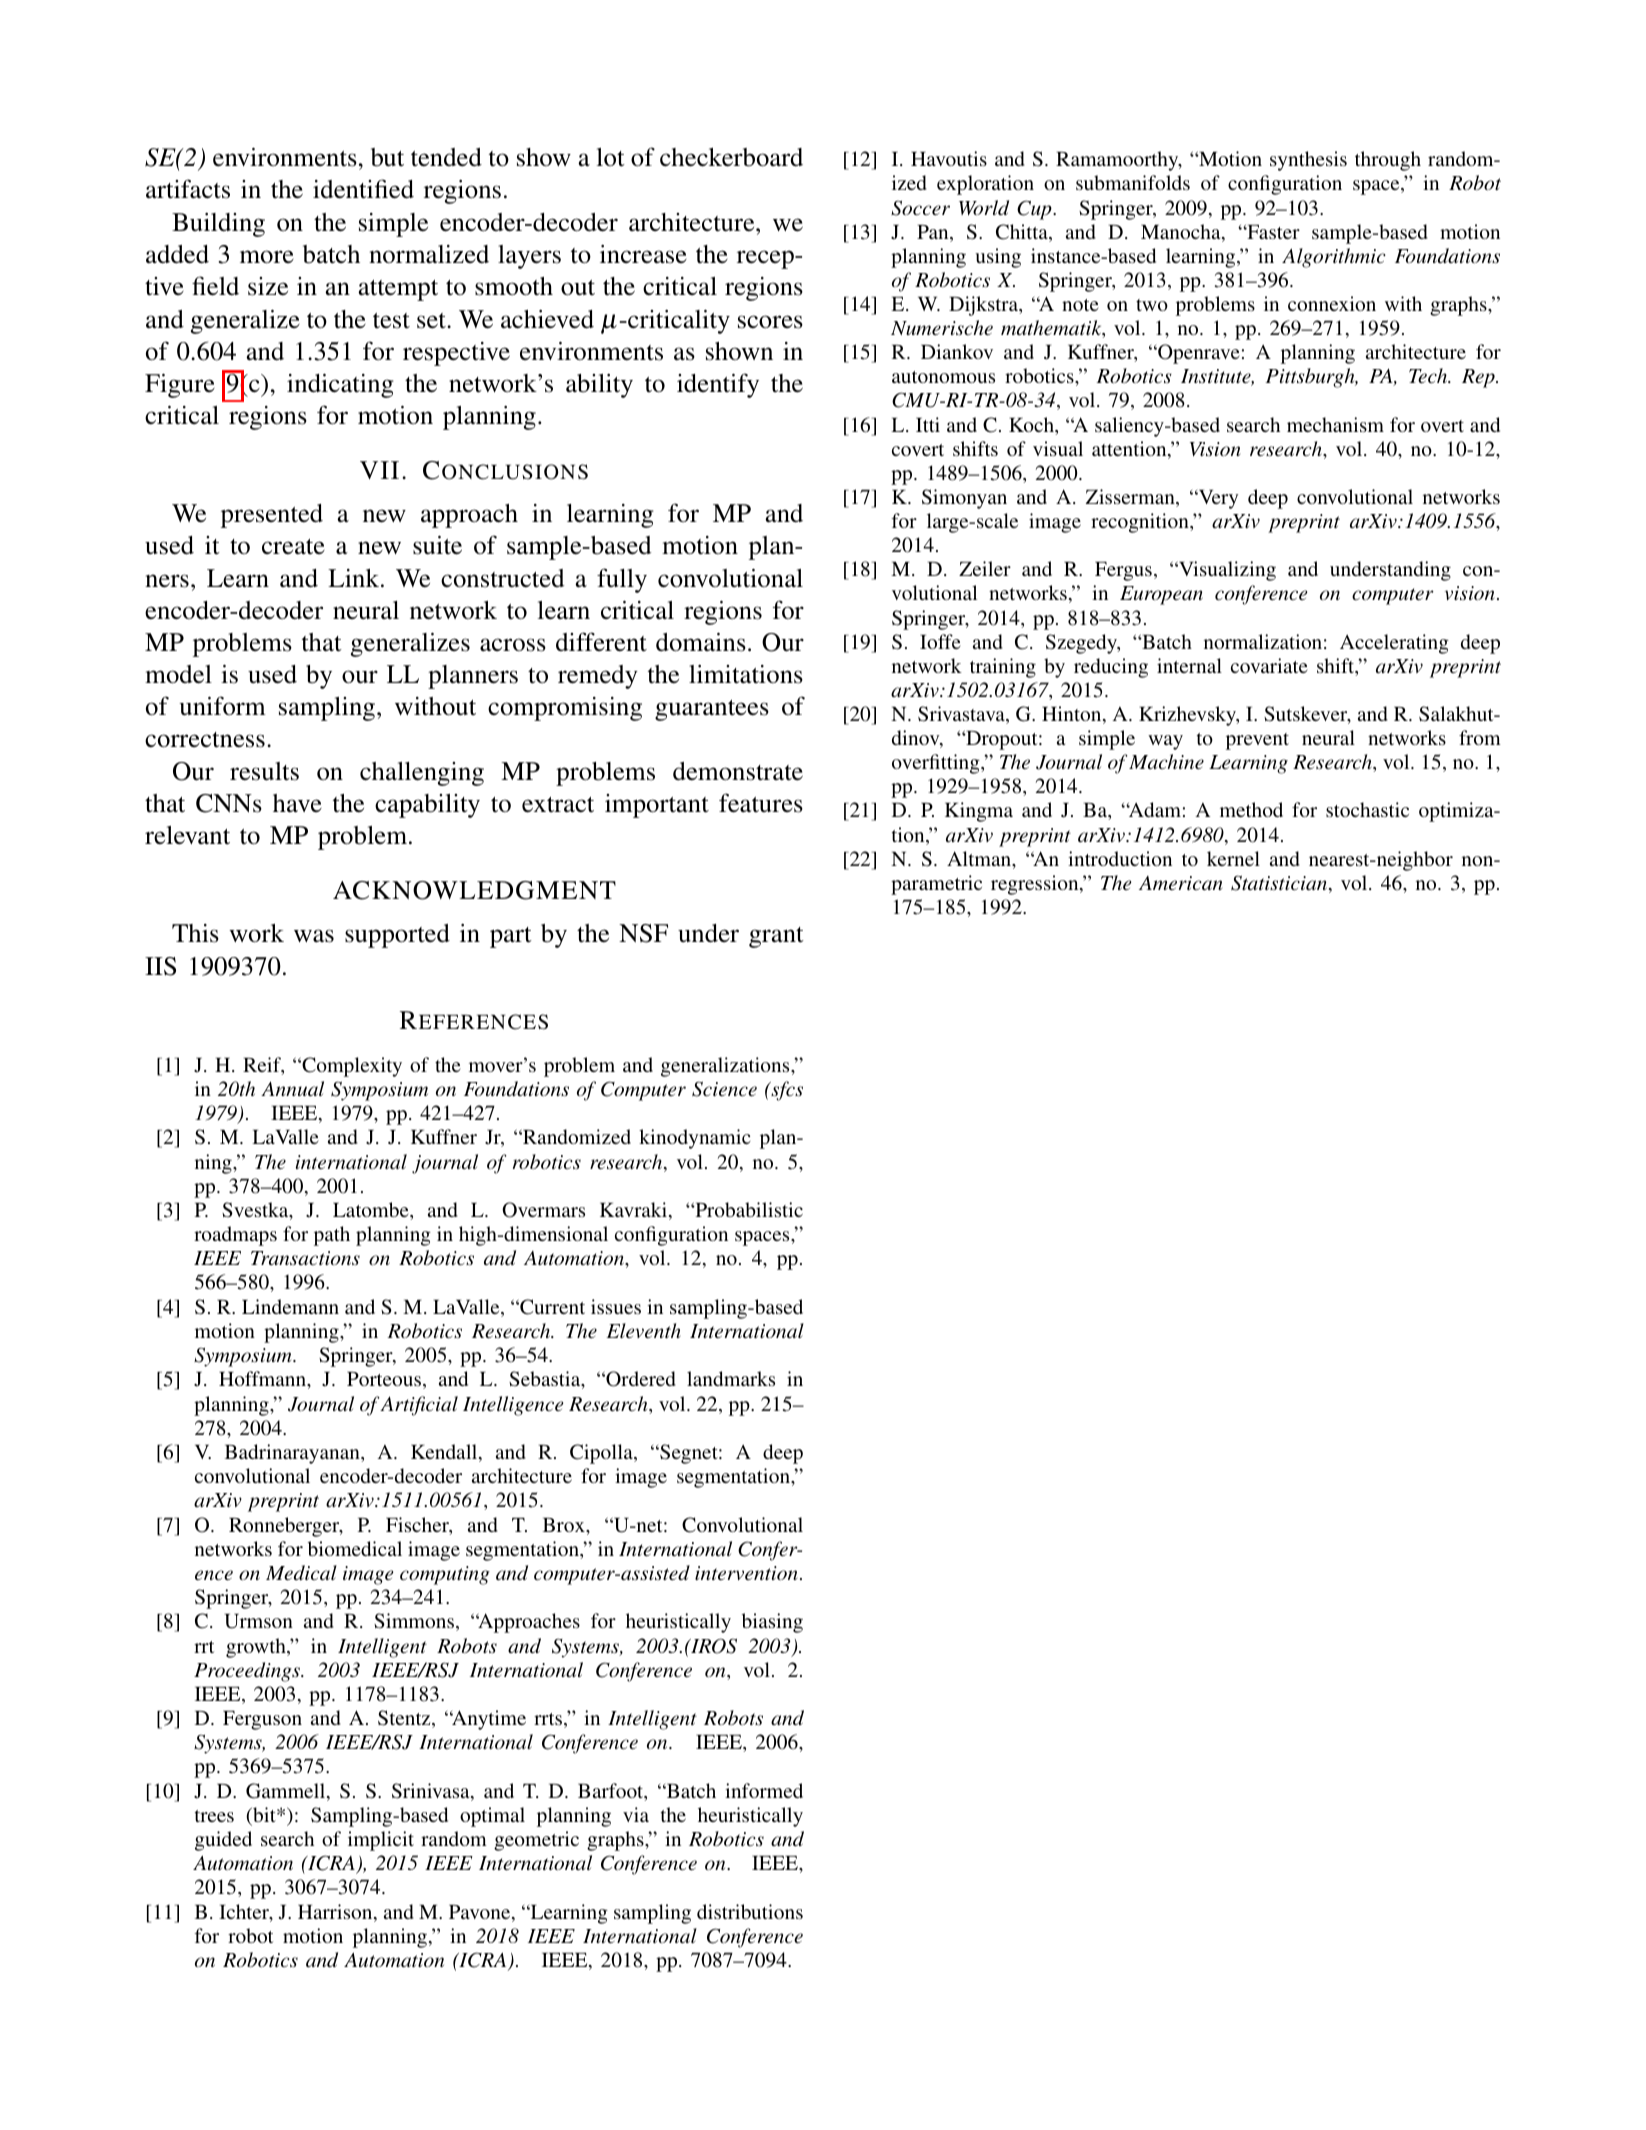 The height and width of the screenshot is (2130, 1646). Describe the element at coordinates (738, 771) in the screenshot. I see `demonstrate` at that location.
